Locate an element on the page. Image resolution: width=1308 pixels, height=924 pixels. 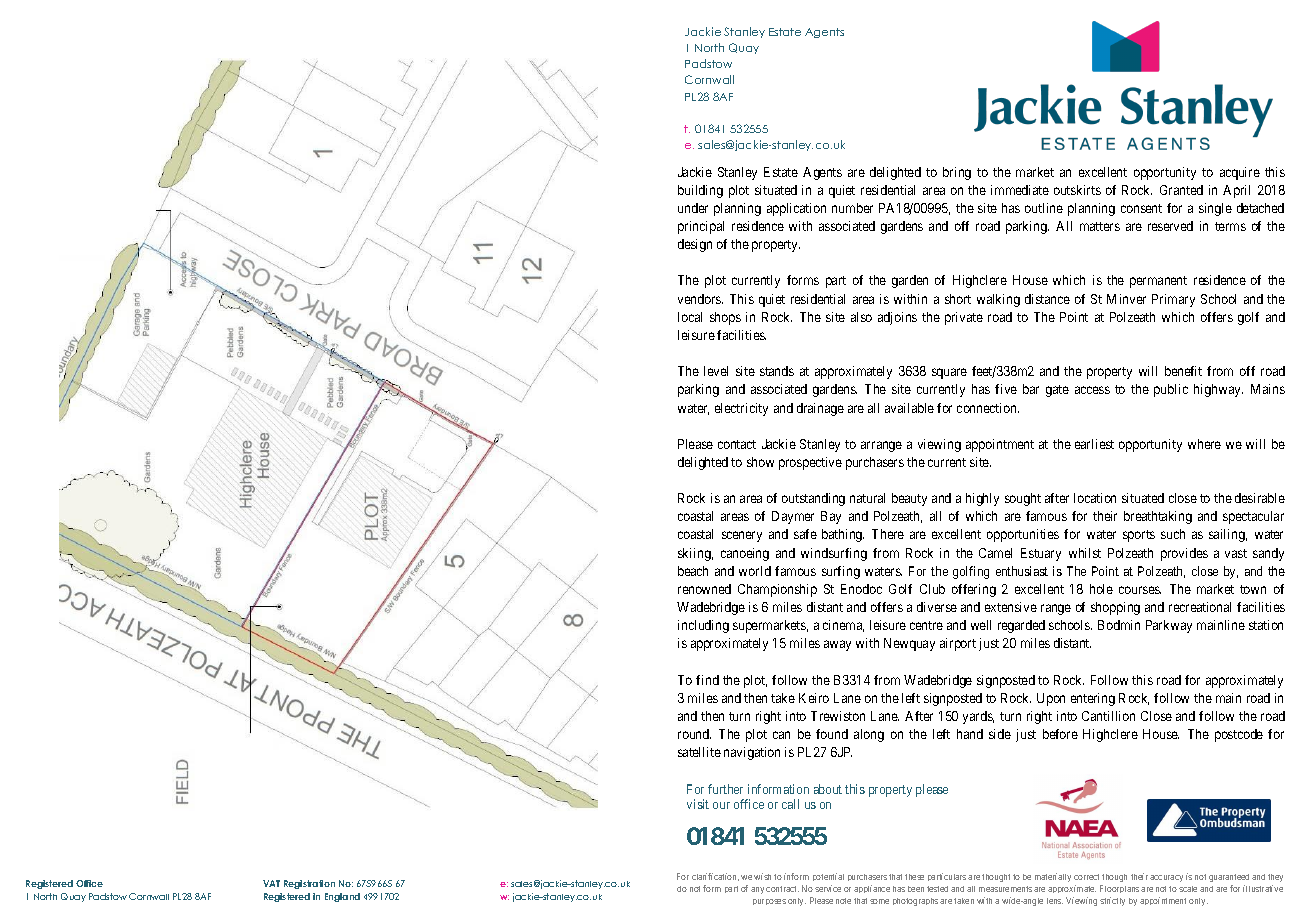
England is located at coordinates (342, 897).
